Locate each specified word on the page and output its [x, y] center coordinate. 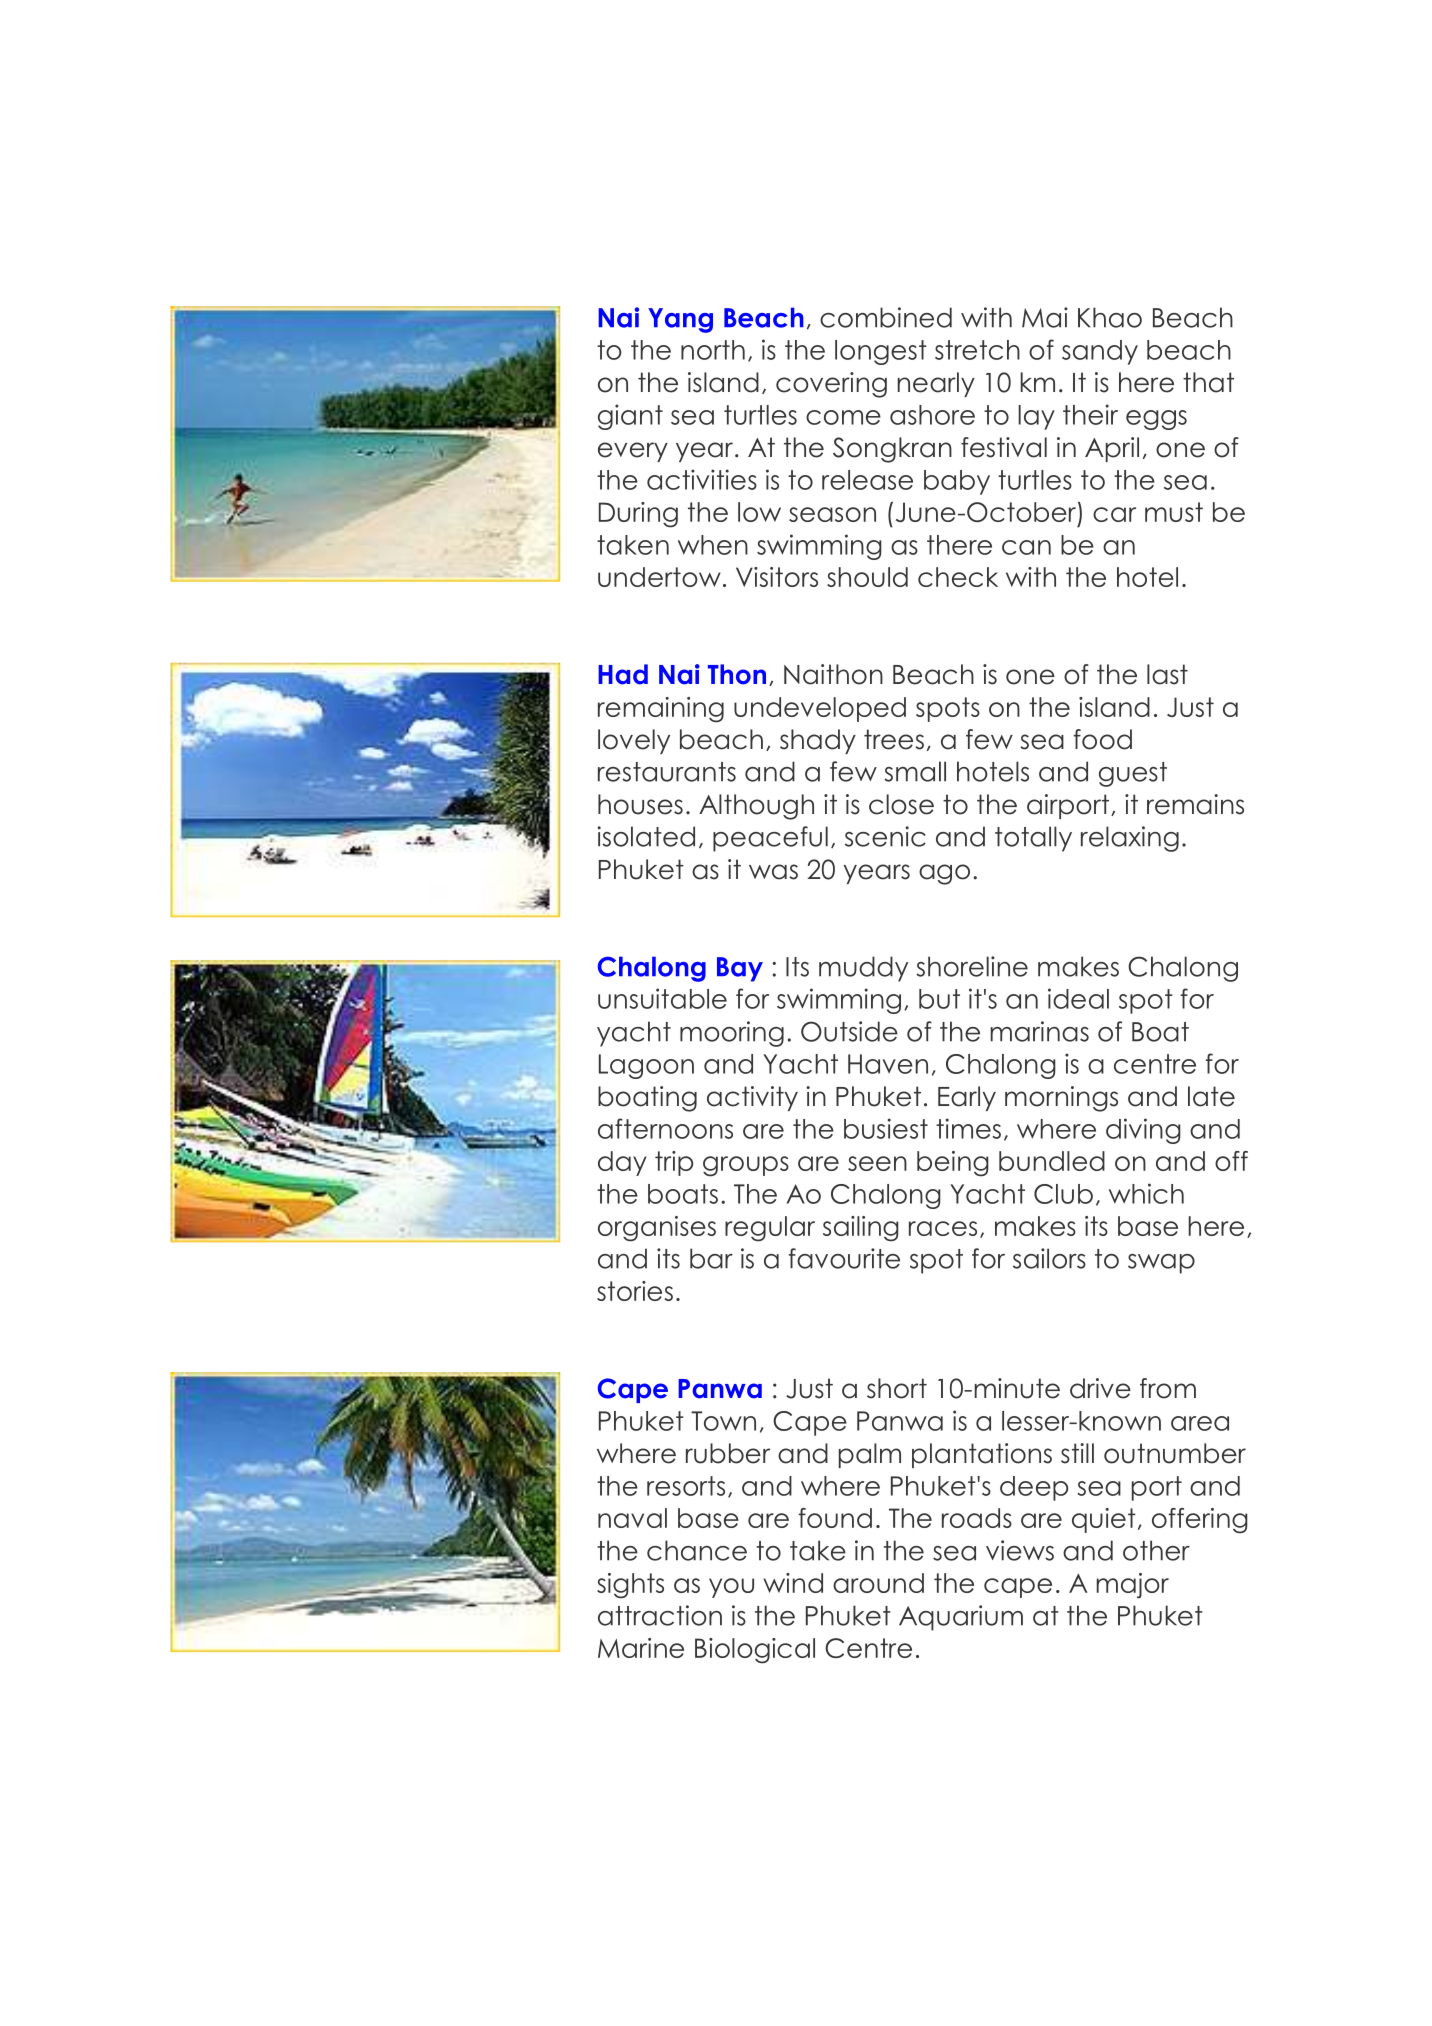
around [878, 1583]
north [713, 350]
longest [881, 352]
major [1133, 1585]
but [939, 999]
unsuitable [662, 998]
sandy [1100, 352]
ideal [1078, 998]
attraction [660, 1615]
